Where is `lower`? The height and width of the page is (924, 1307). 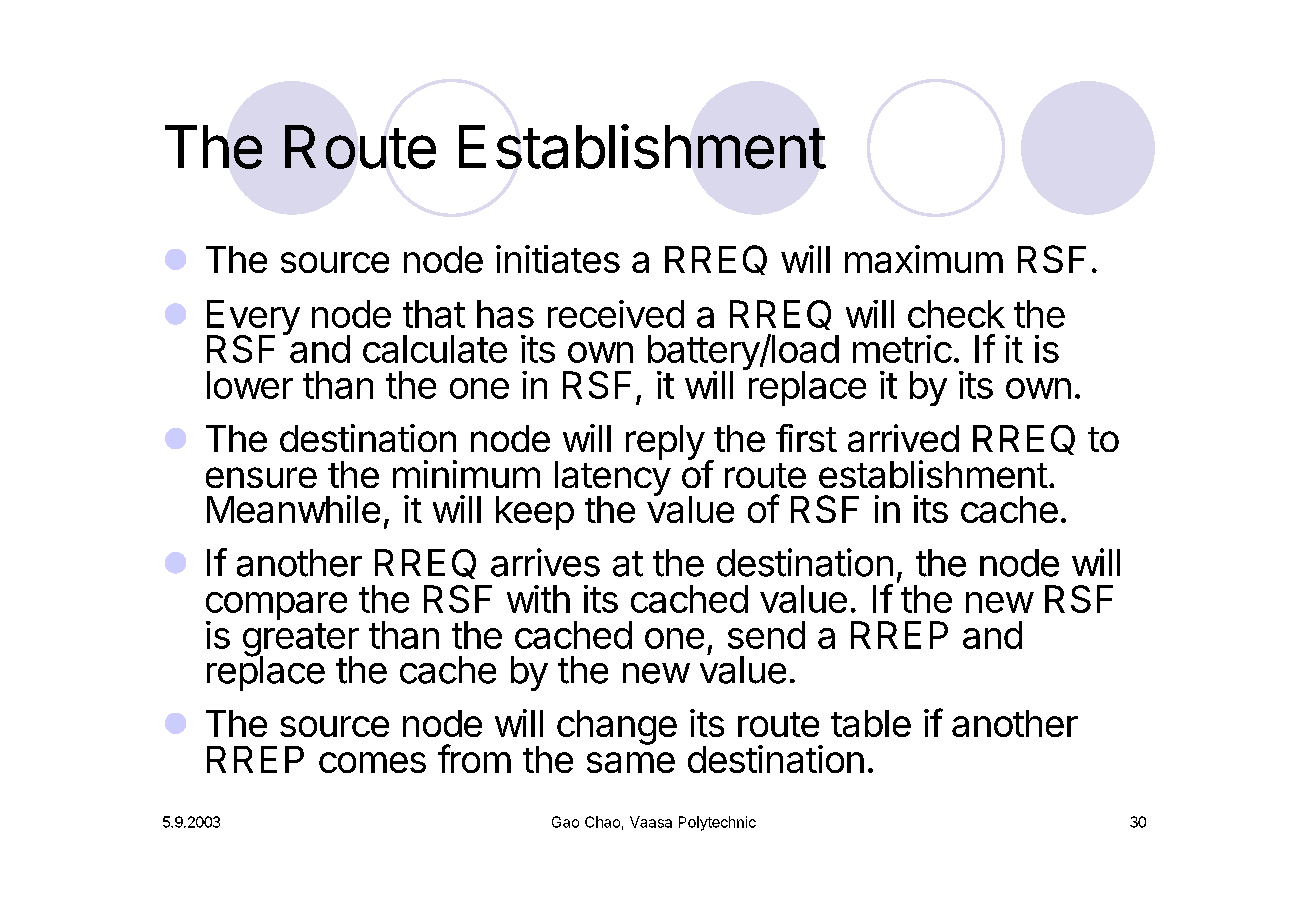
lower is located at coordinates (250, 385).
